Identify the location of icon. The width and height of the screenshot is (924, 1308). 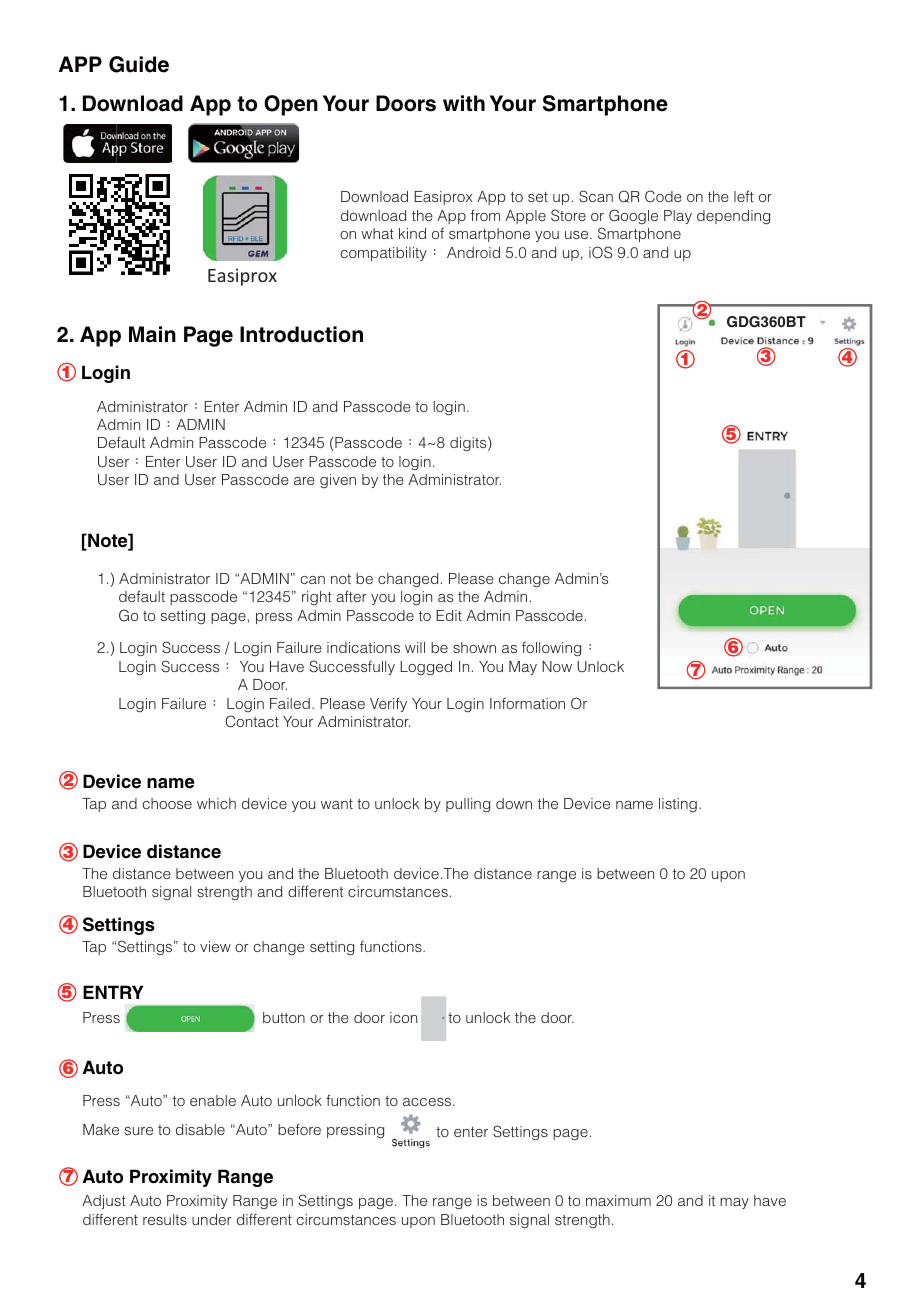
(403, 1017).
